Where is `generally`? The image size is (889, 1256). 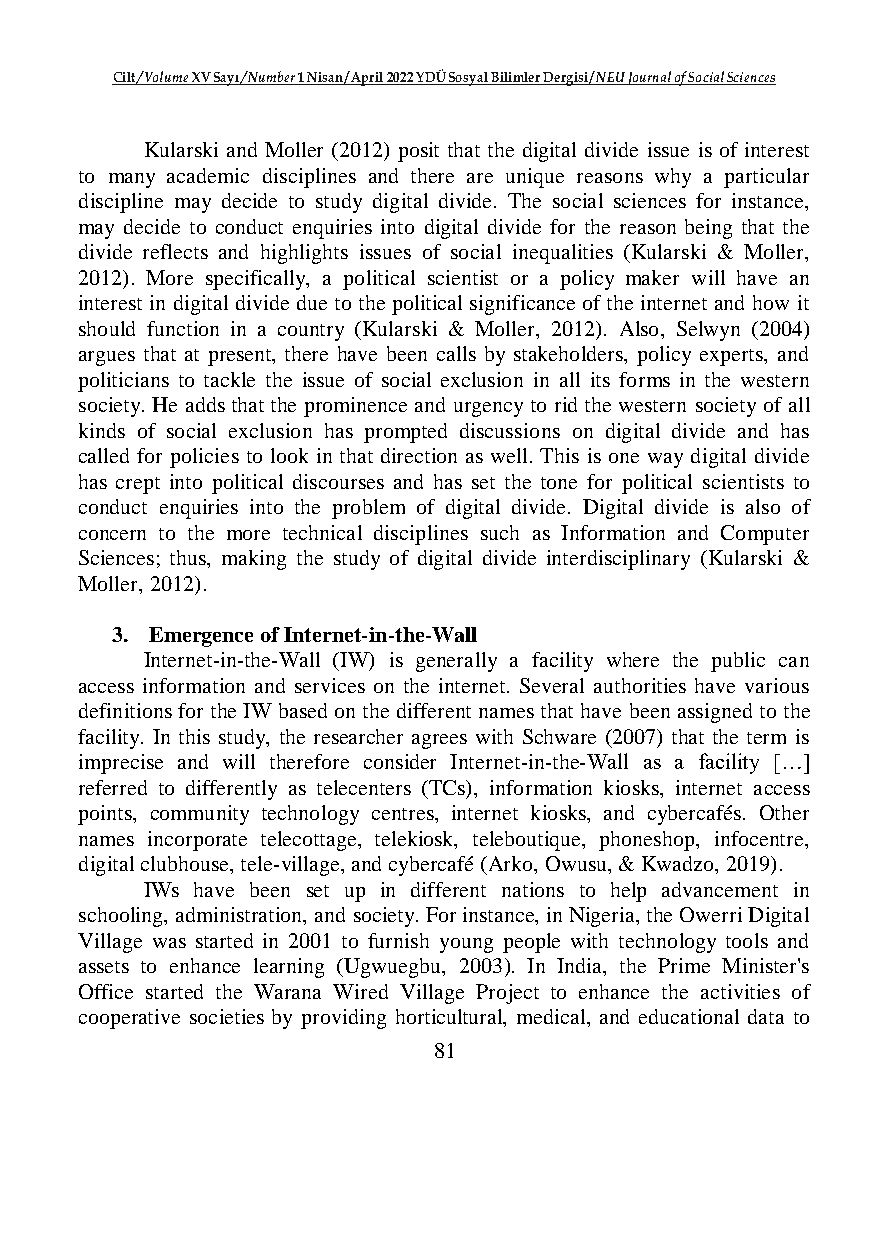 generally is located at coordinates (456, 662).
